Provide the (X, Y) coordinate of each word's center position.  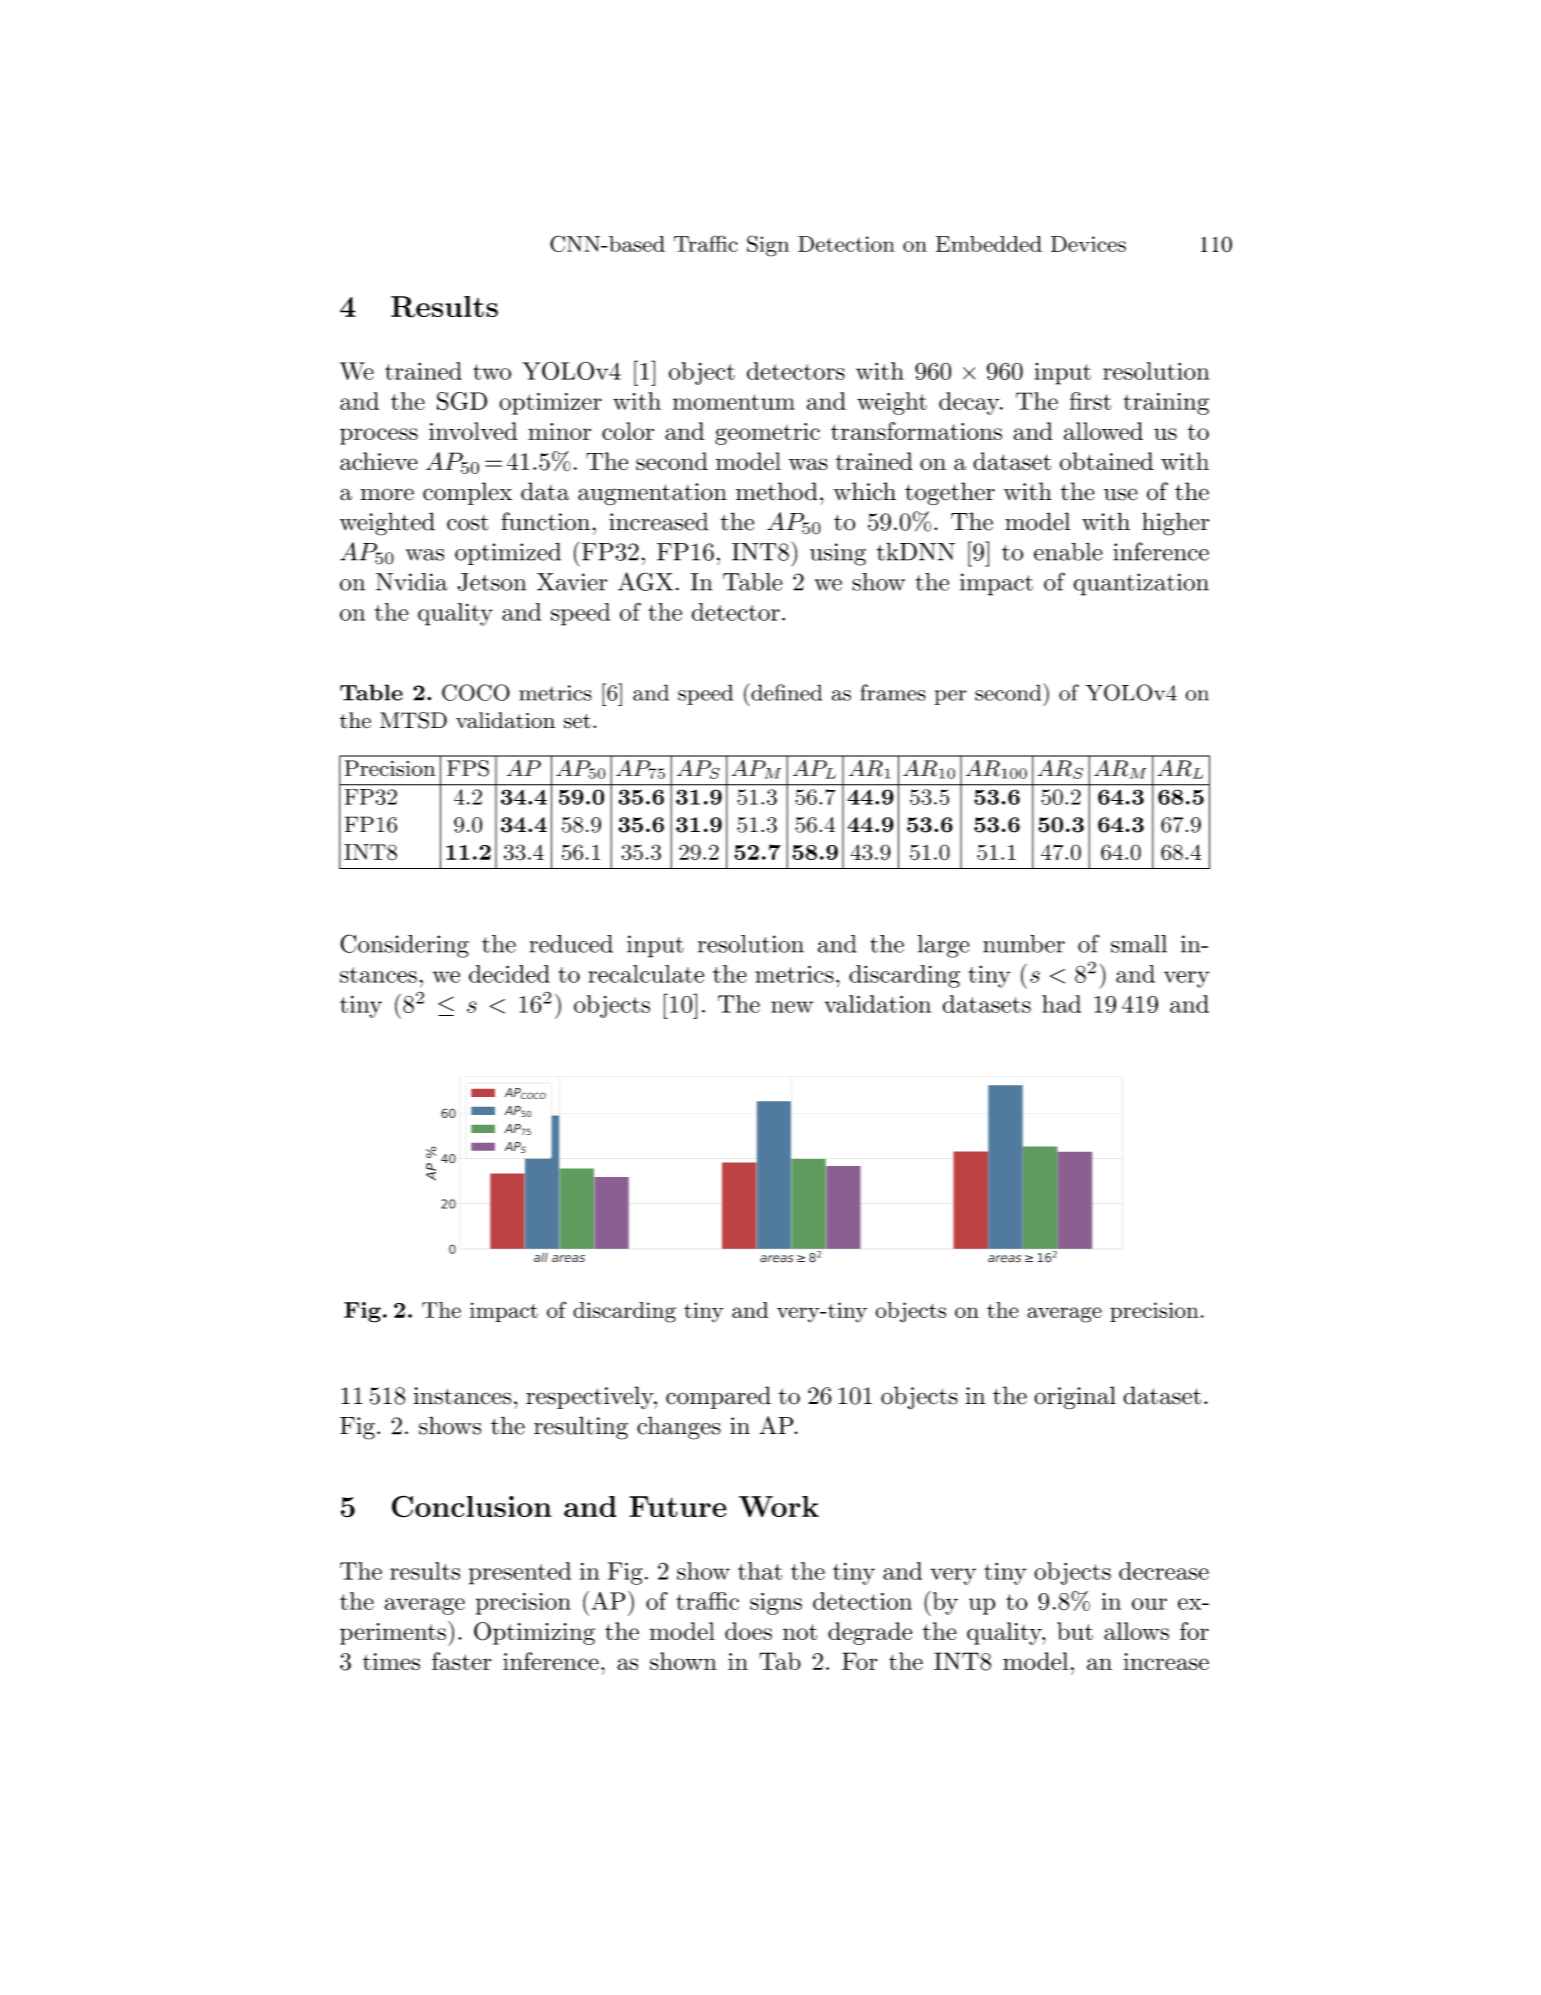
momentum (734, 402)
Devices (1088, 244)
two (492, 372)
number (1024, 944)
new (792, 1007)
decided (509, 974)
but (1075, 1631)
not (800, 1632)
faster (462, 1661)
